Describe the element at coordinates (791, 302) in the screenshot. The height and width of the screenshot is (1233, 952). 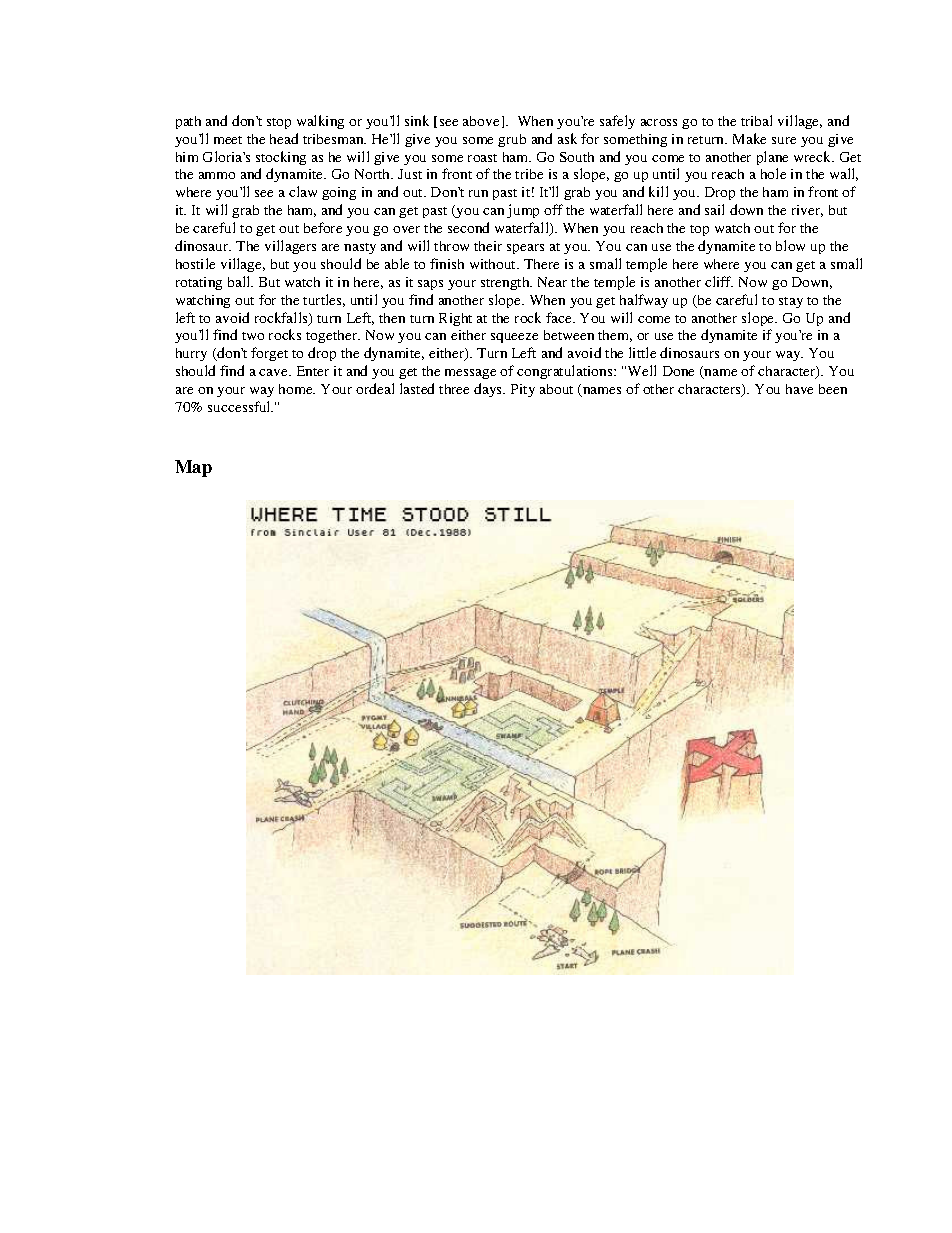
I see `stay` at that location.
